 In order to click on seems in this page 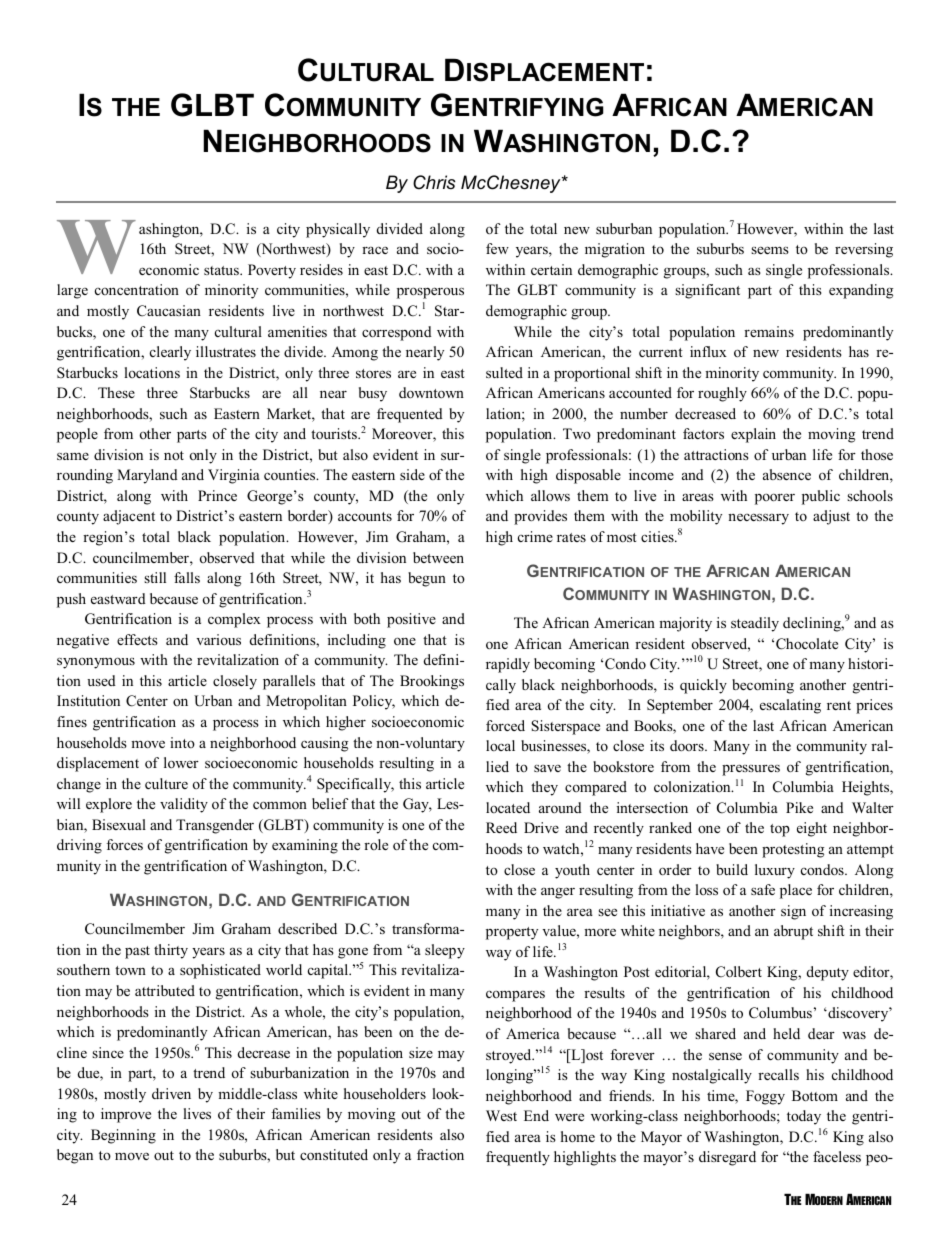, I will do `click(770, 250)`.
